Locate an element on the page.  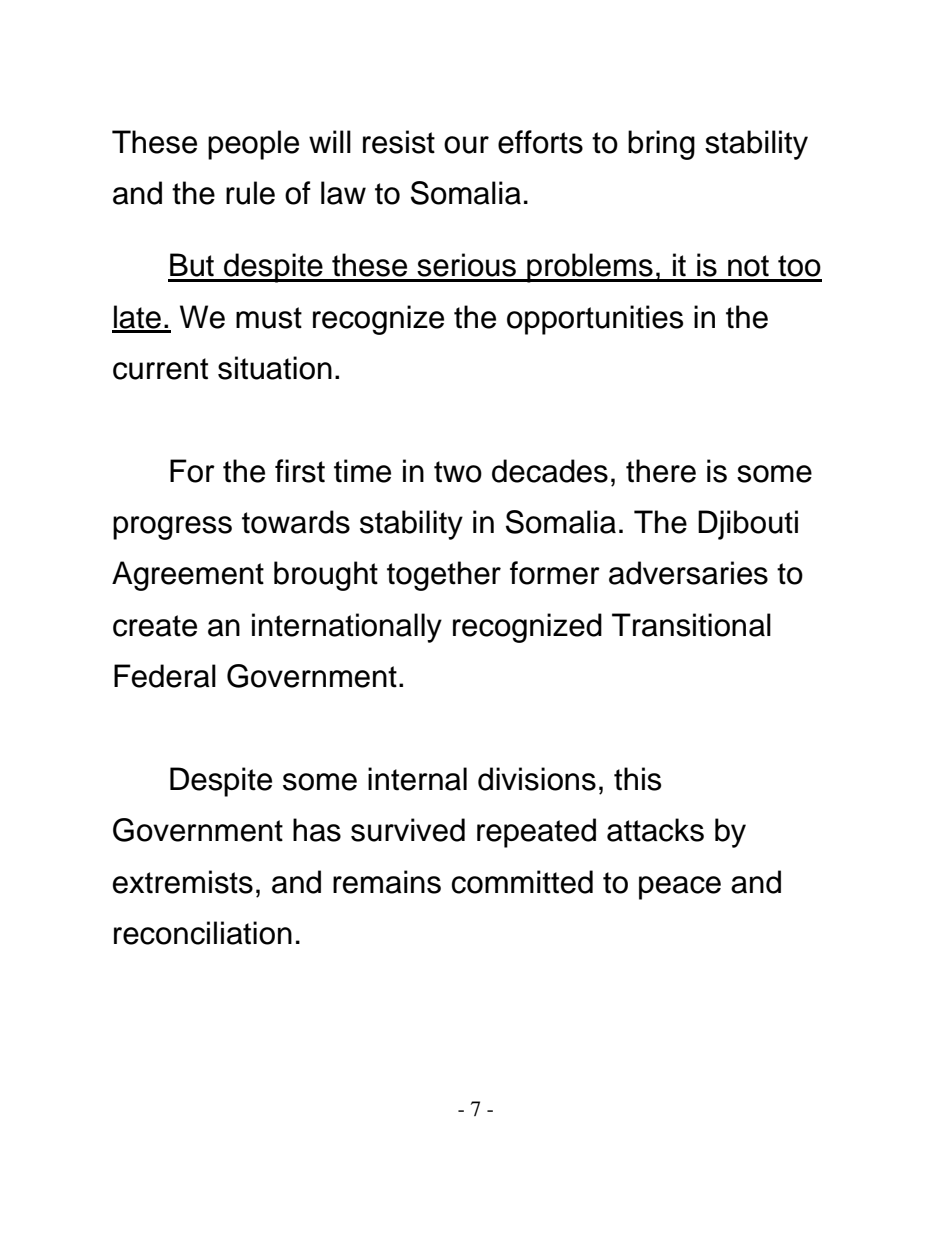
peace is located at coordinates (680, 888).
